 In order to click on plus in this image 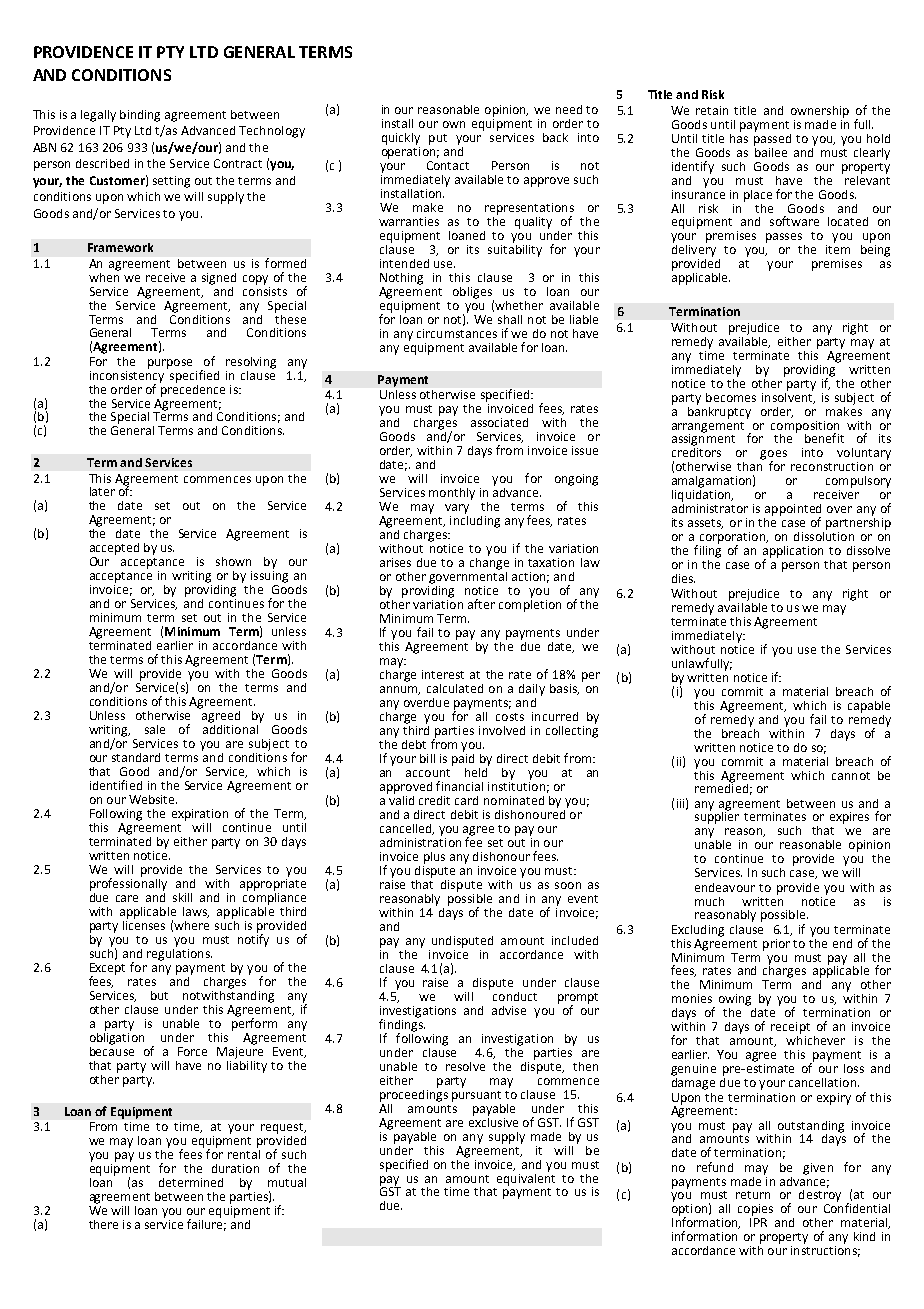, I will do `click(434, 858)`.
